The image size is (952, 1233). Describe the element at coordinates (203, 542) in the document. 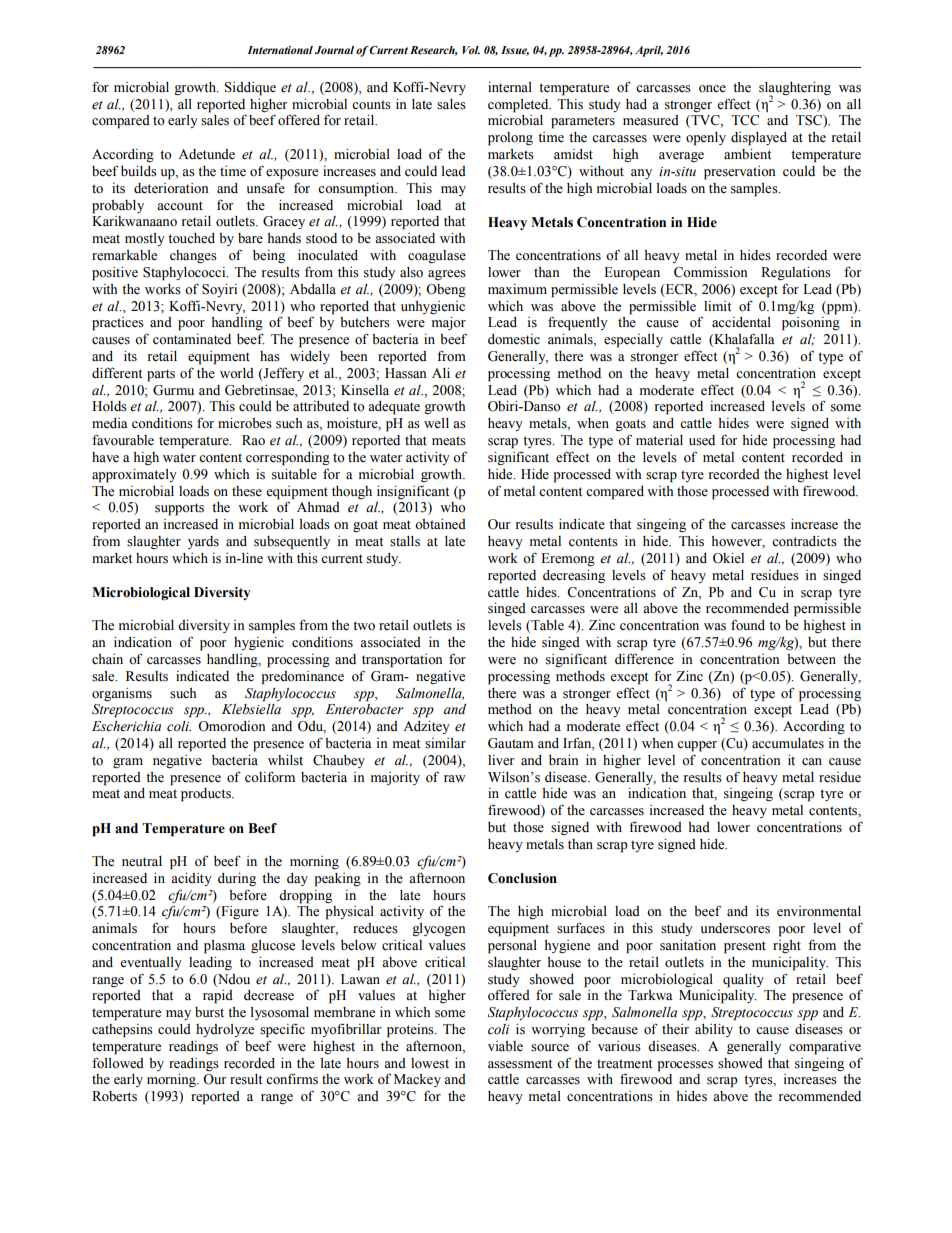

I see `yards` at that location.
